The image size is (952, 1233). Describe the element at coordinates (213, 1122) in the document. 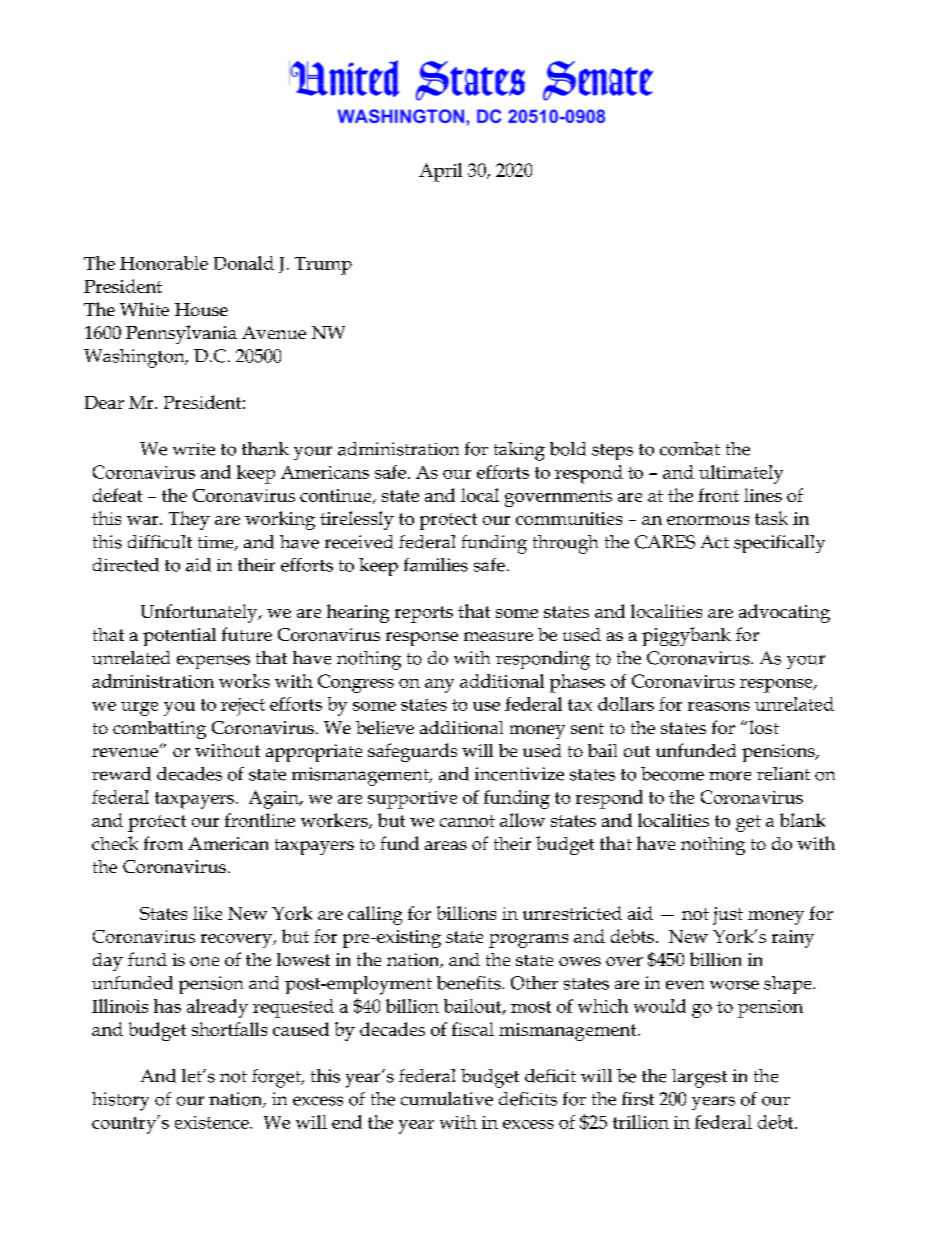

I see `existence` at that location.
